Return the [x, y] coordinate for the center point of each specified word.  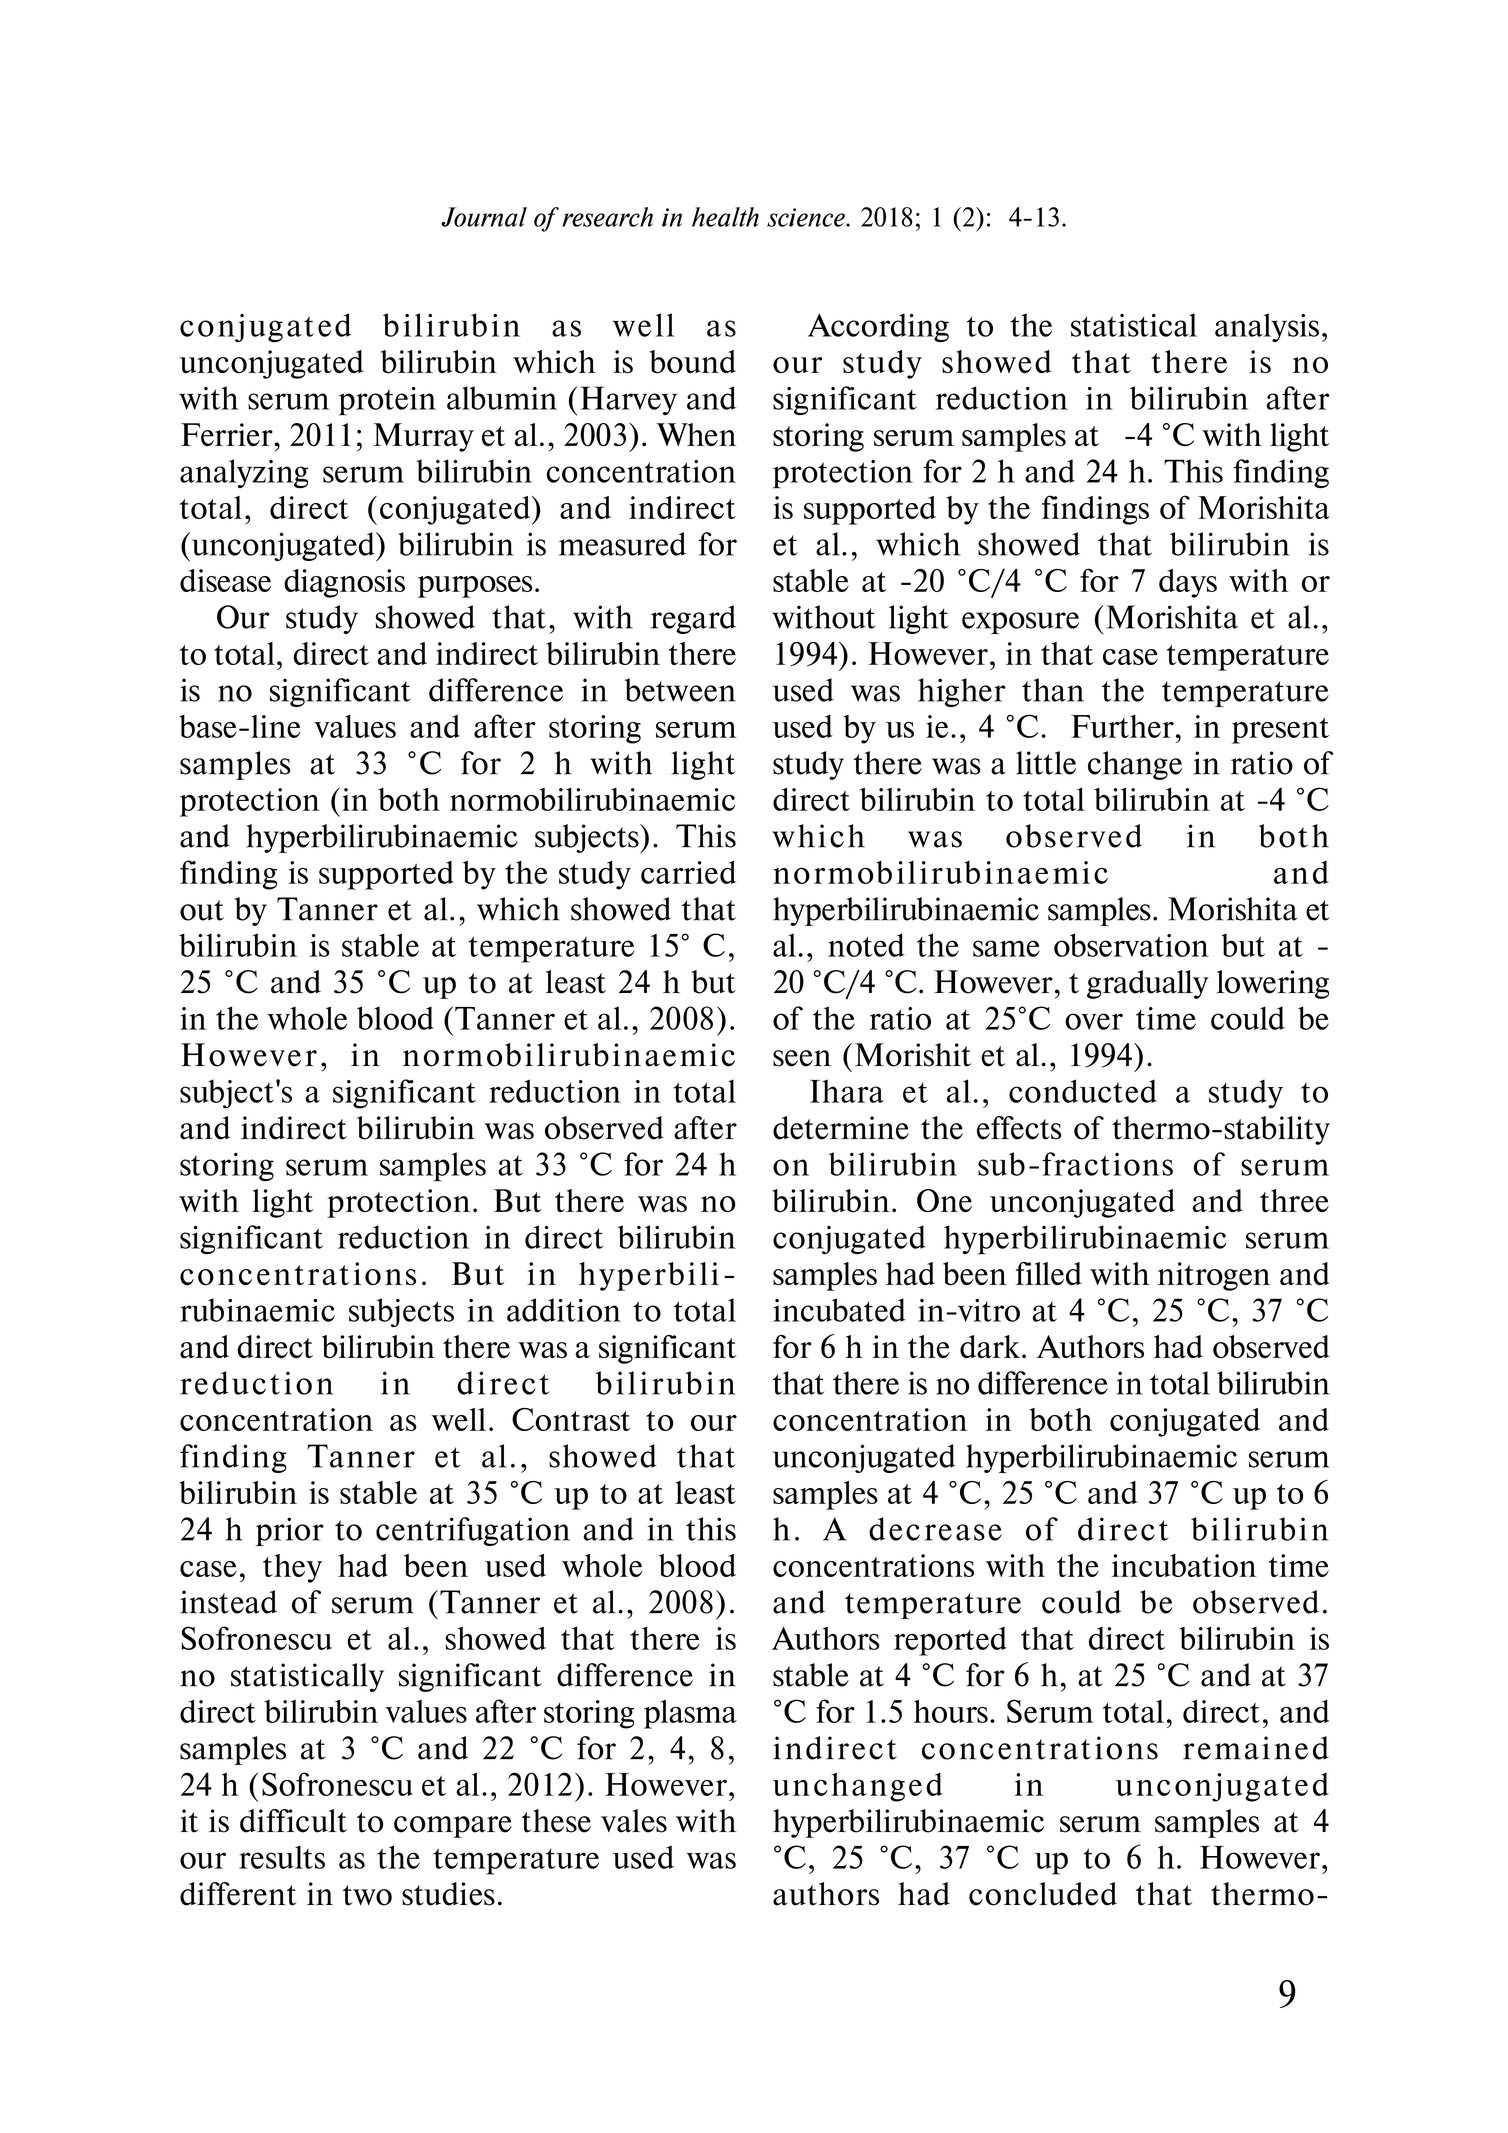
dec [894, 1529]
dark [990, 1346]
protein [387, 401]
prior [290, 1531]
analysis [1267, 327]
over [1094, 1021]
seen [802, 1058]
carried [688, 872]
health [725, 217]
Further [1122, 726]
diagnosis [344, 583]
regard [693, 619]
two [367, 1895]
